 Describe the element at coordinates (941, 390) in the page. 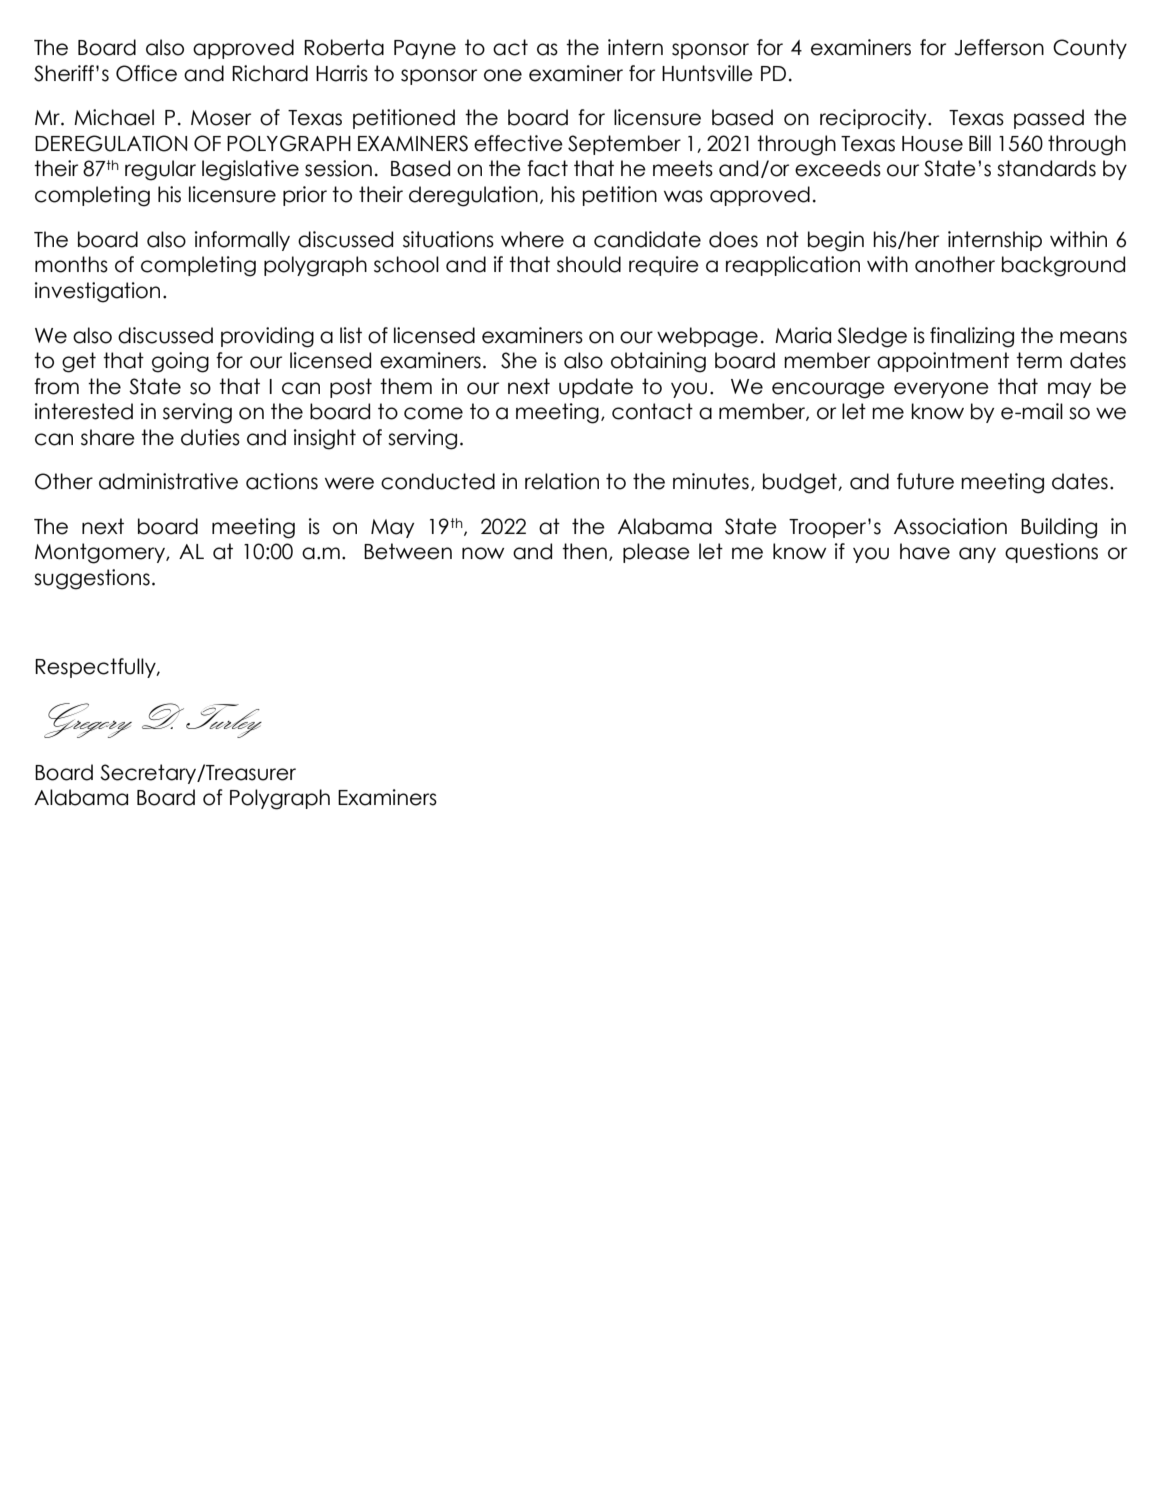

I see `everyone` at that location.
